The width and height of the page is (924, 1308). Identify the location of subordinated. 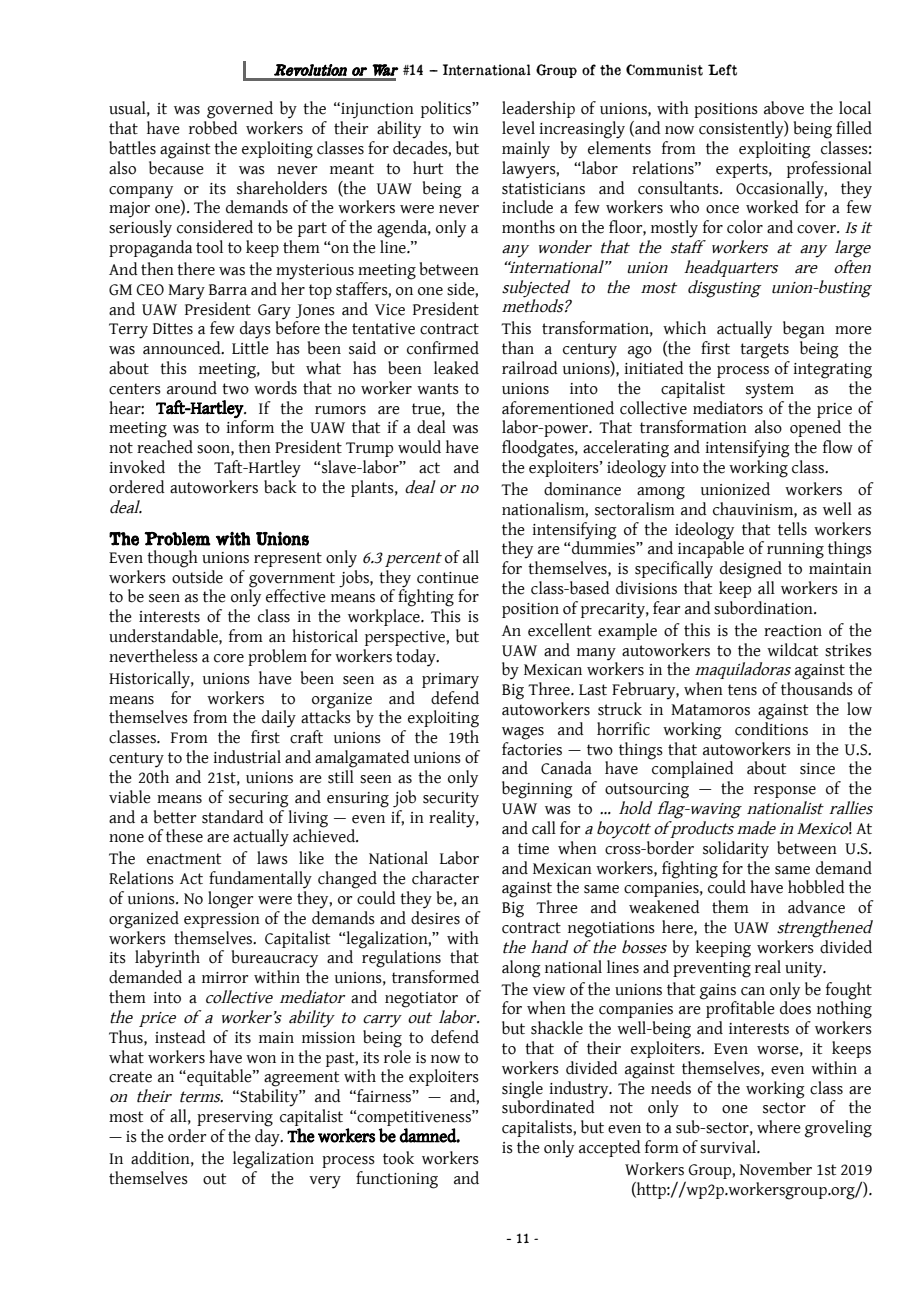
(548, 1106).
